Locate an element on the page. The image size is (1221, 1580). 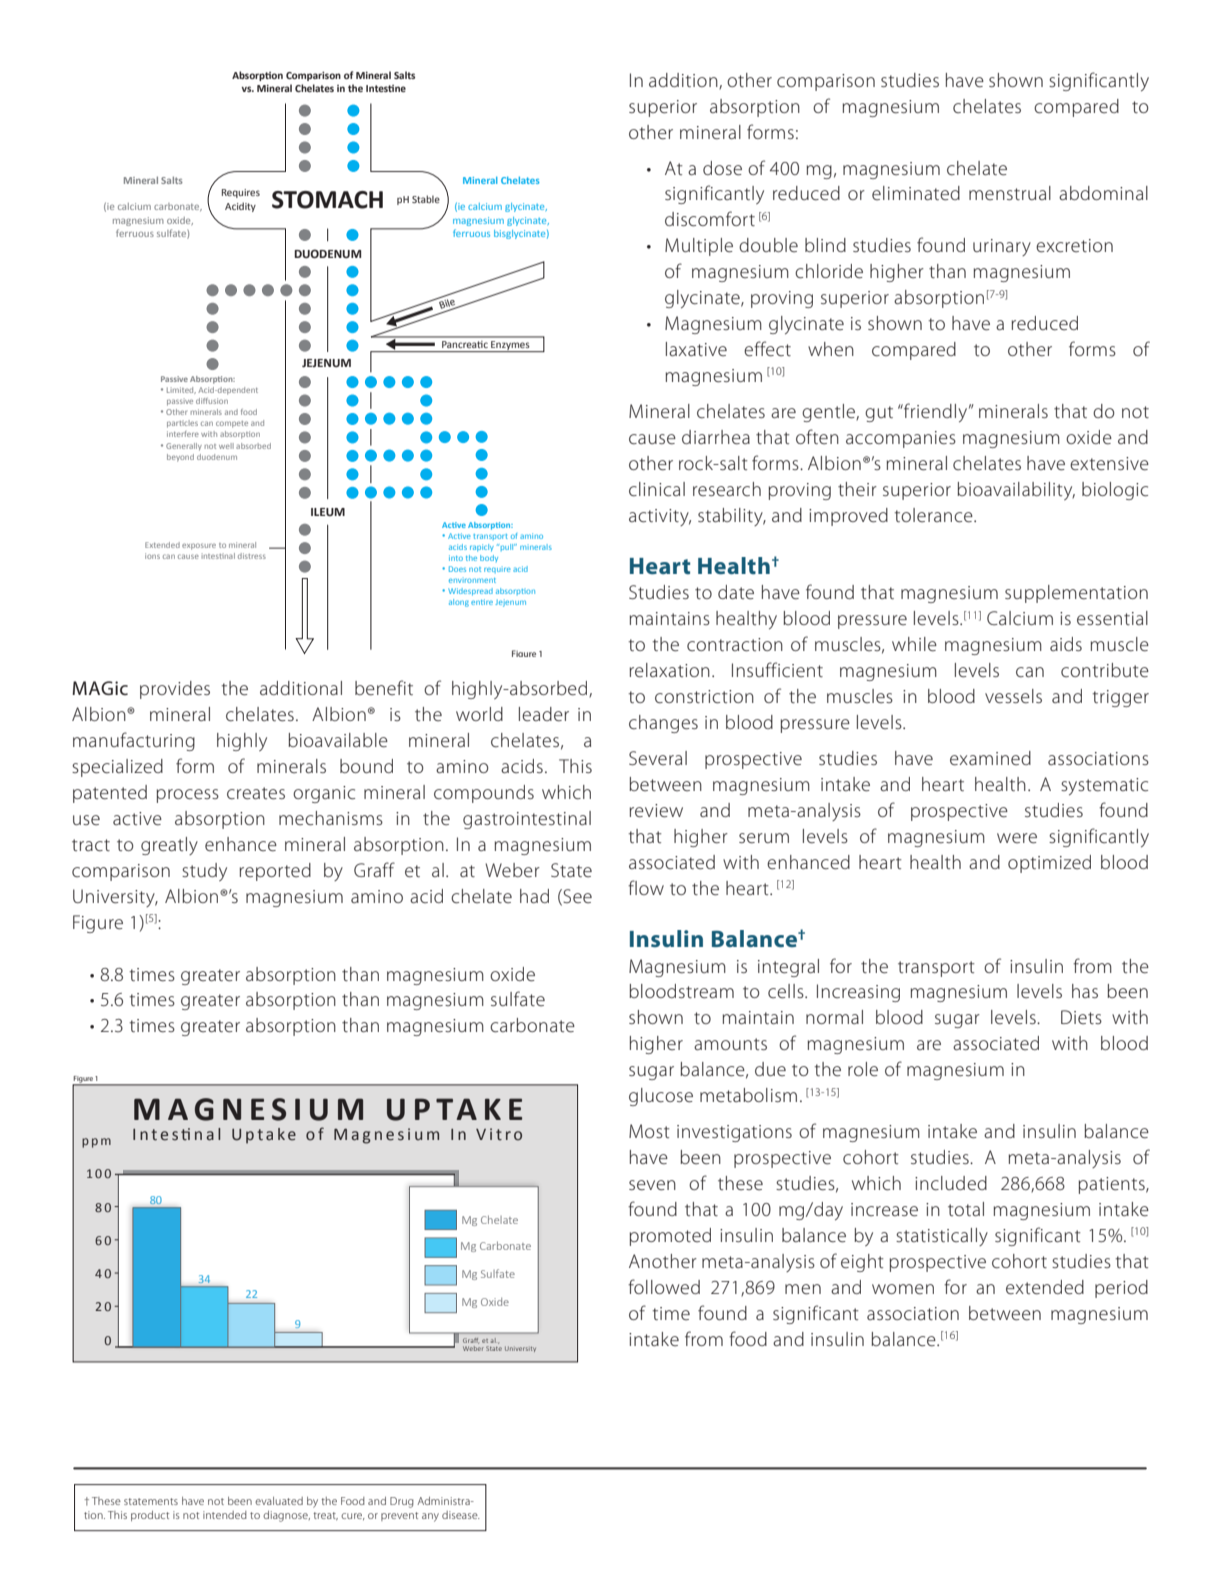
well is located at coordinates (226, 446).
